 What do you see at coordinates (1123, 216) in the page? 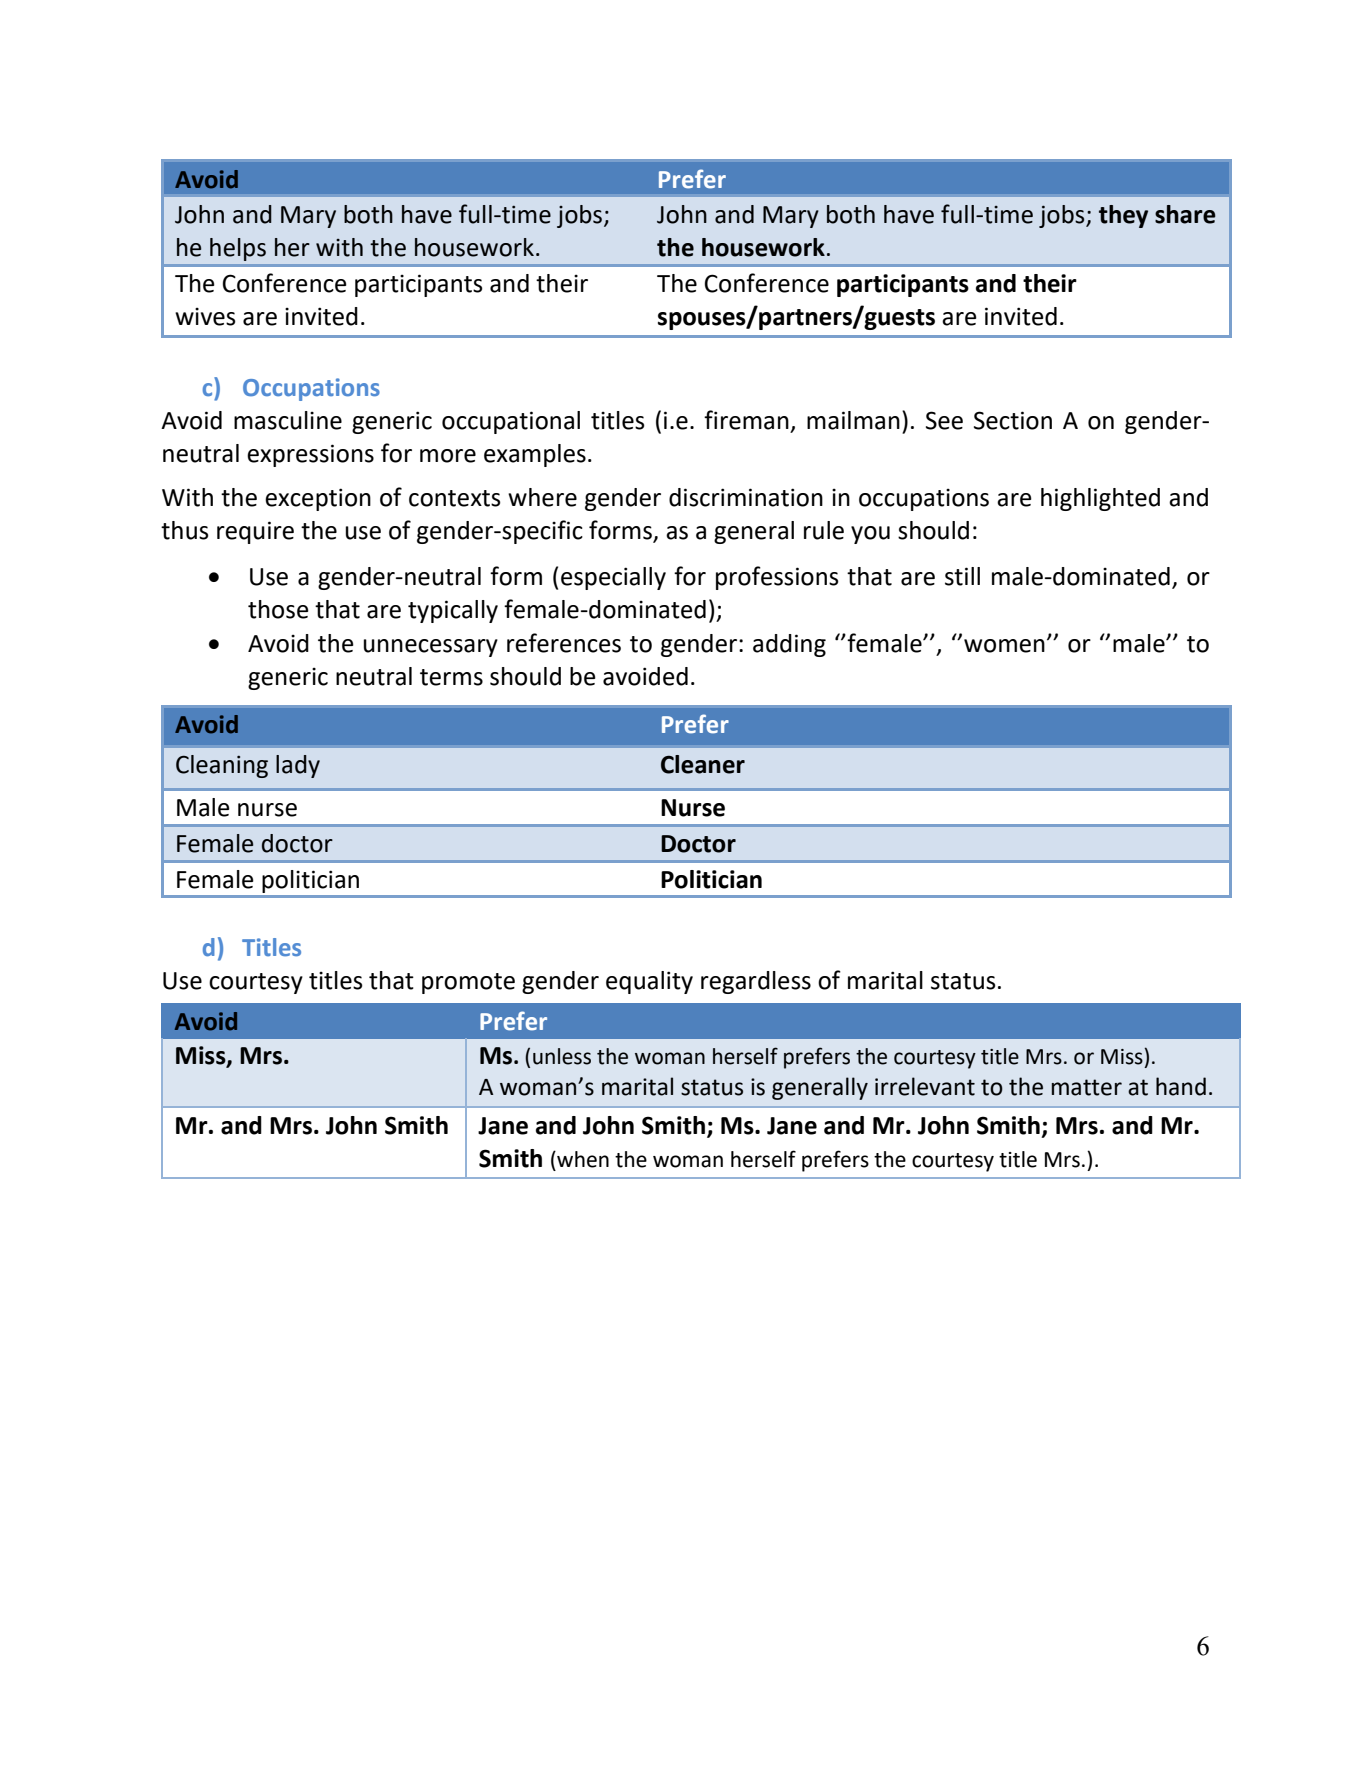
I see `they` at bounding box center [1123, 216].
